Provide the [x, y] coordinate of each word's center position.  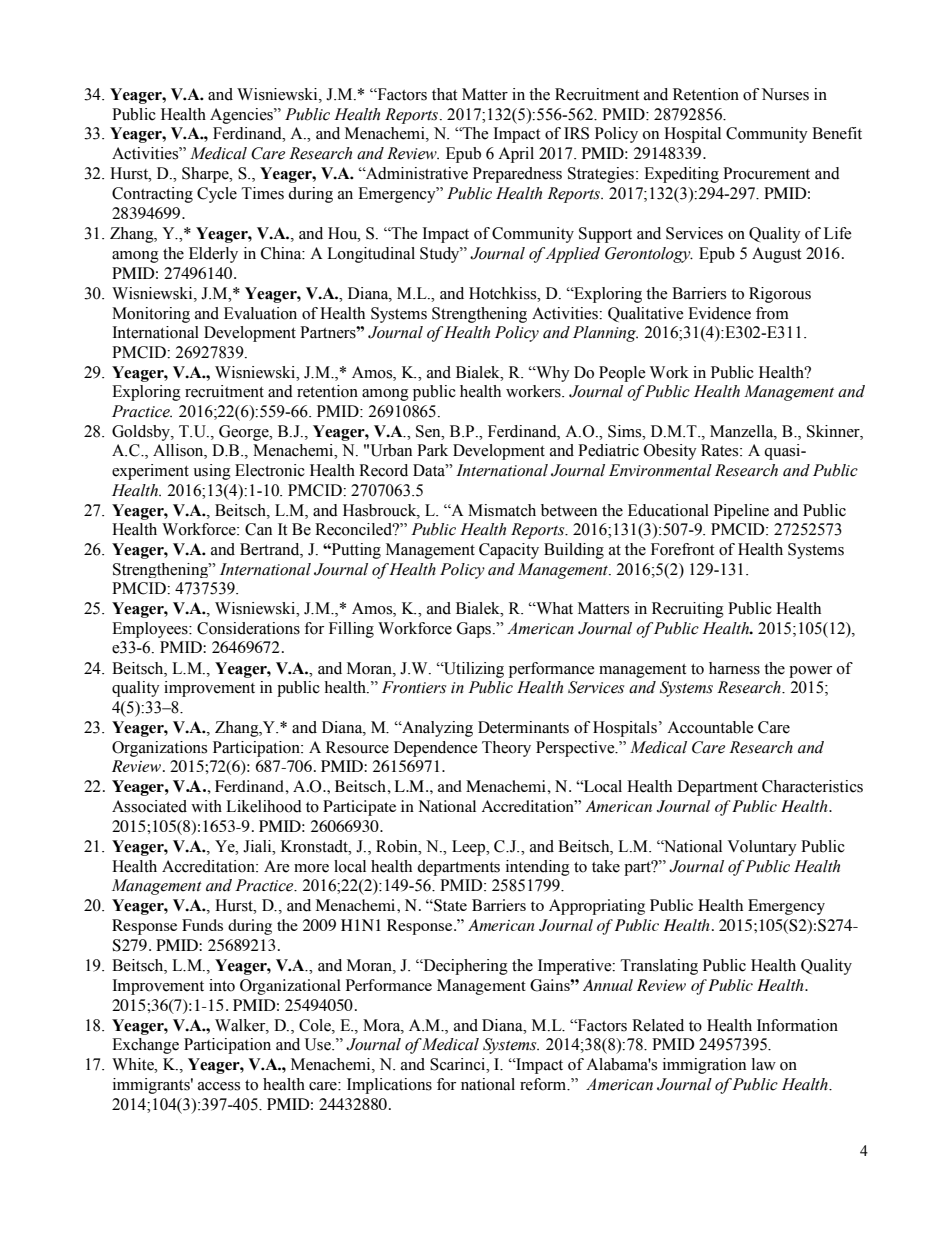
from [772, 313]
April [516, 155]
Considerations [248, 628]
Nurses [785, 94]
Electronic [270, 470]
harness [734, 668]
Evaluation [260, 313]
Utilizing [473, 670]
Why [552, 374]
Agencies [242, 116]
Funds [202, 925]
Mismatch [502, 510]
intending [538, 868]
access [219, 1086]
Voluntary [762, 848]
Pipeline [741, 511]
